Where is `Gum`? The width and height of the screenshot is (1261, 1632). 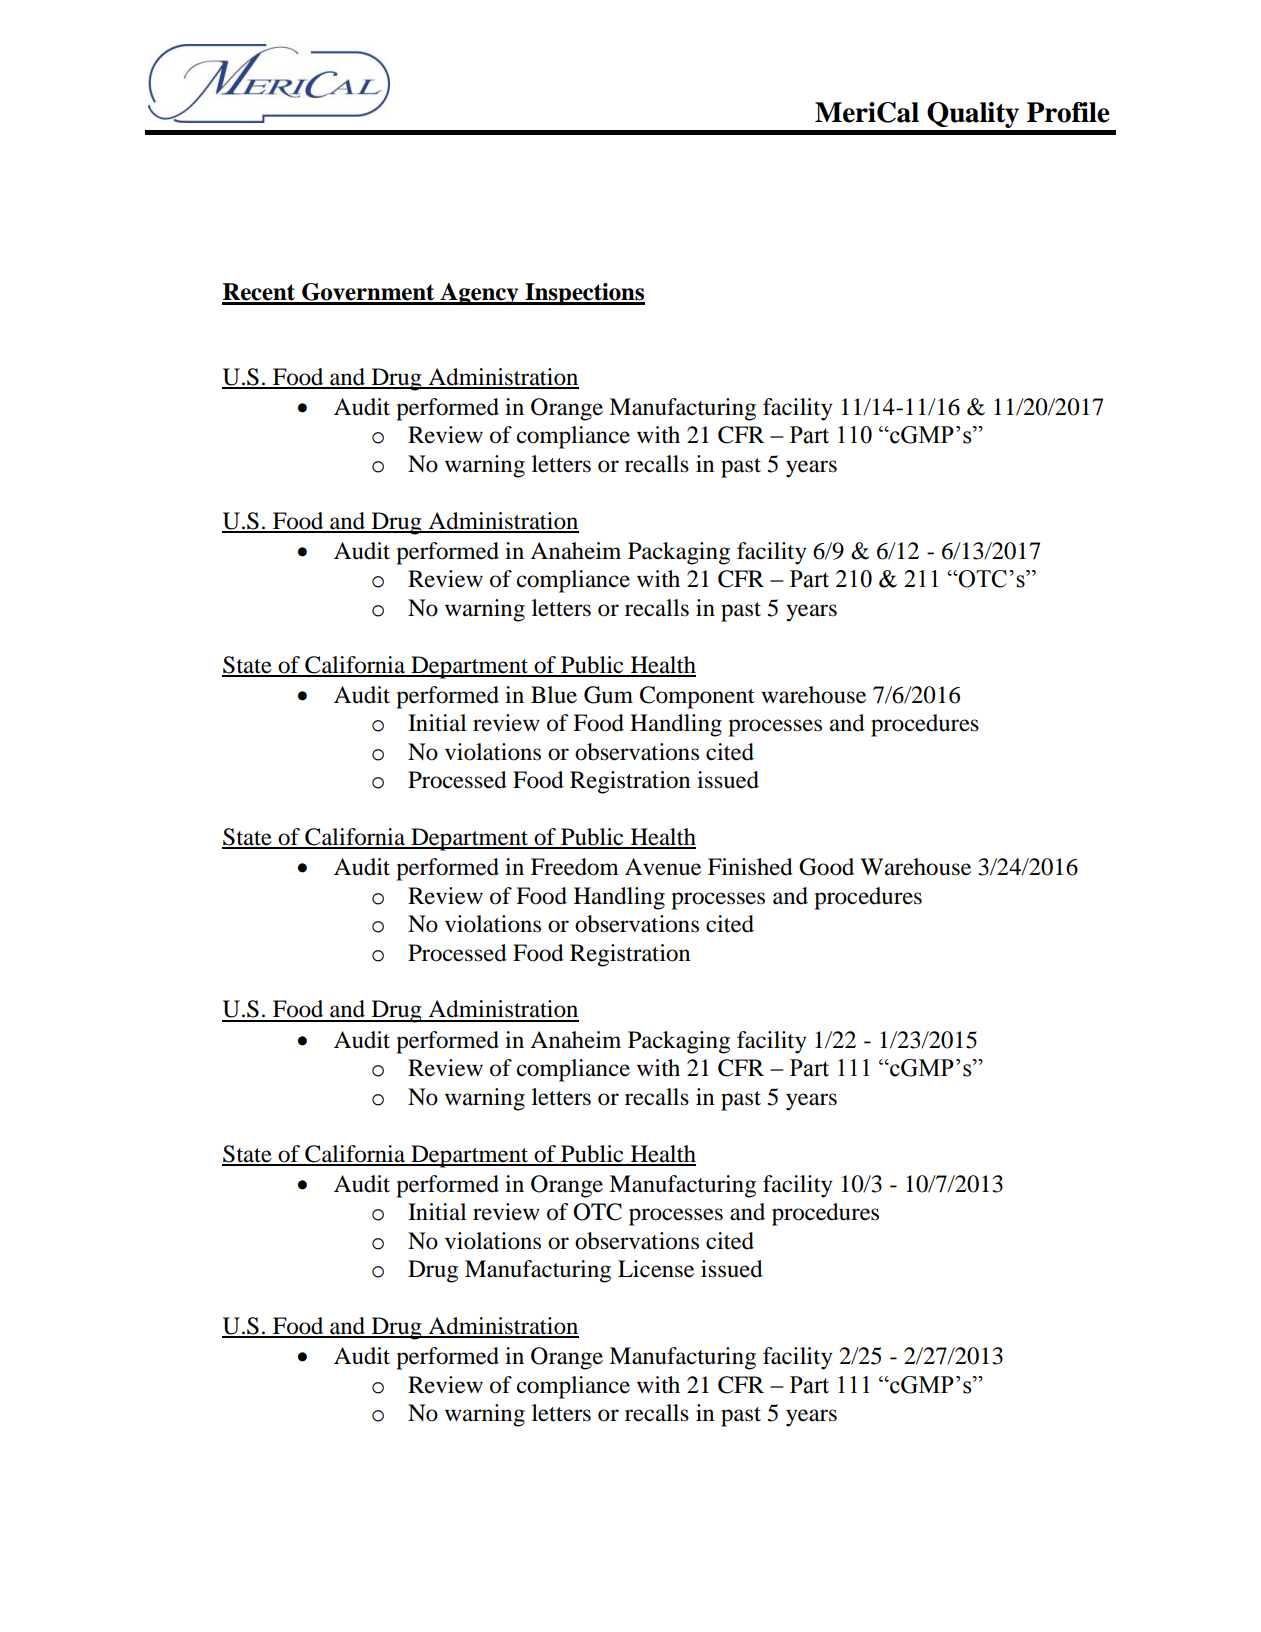 Gum is located at coordinates (608, 695).
